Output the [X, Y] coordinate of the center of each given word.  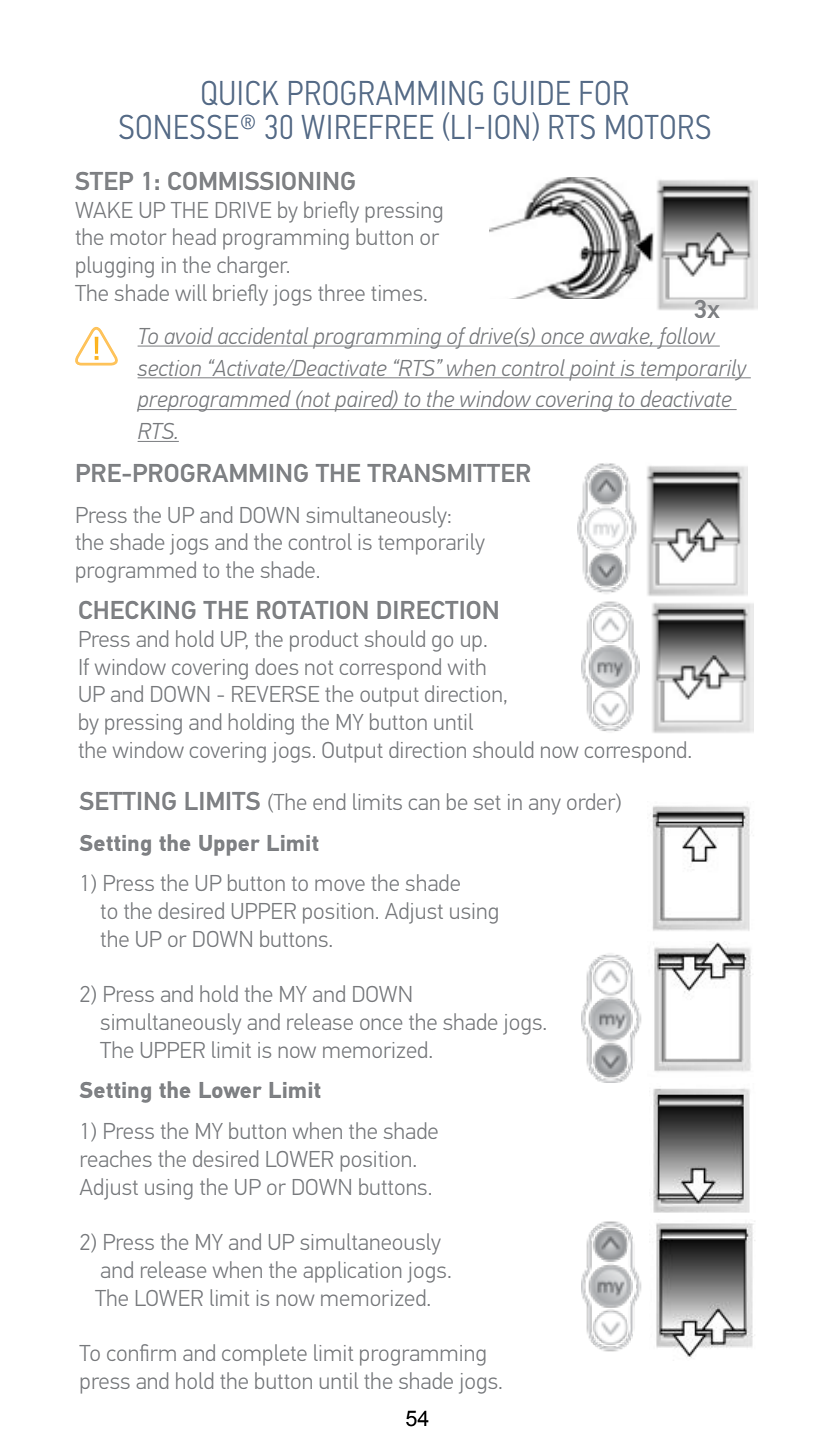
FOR [604, 93]
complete [264, 1355]
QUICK [240, 93]
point [592, 370]
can [424, 804]
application [352, 1272]
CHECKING [137, 610]
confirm [141, 1352]
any [545, 806]
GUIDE [532, 93]
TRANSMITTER [448, 473]
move [340, 885]
